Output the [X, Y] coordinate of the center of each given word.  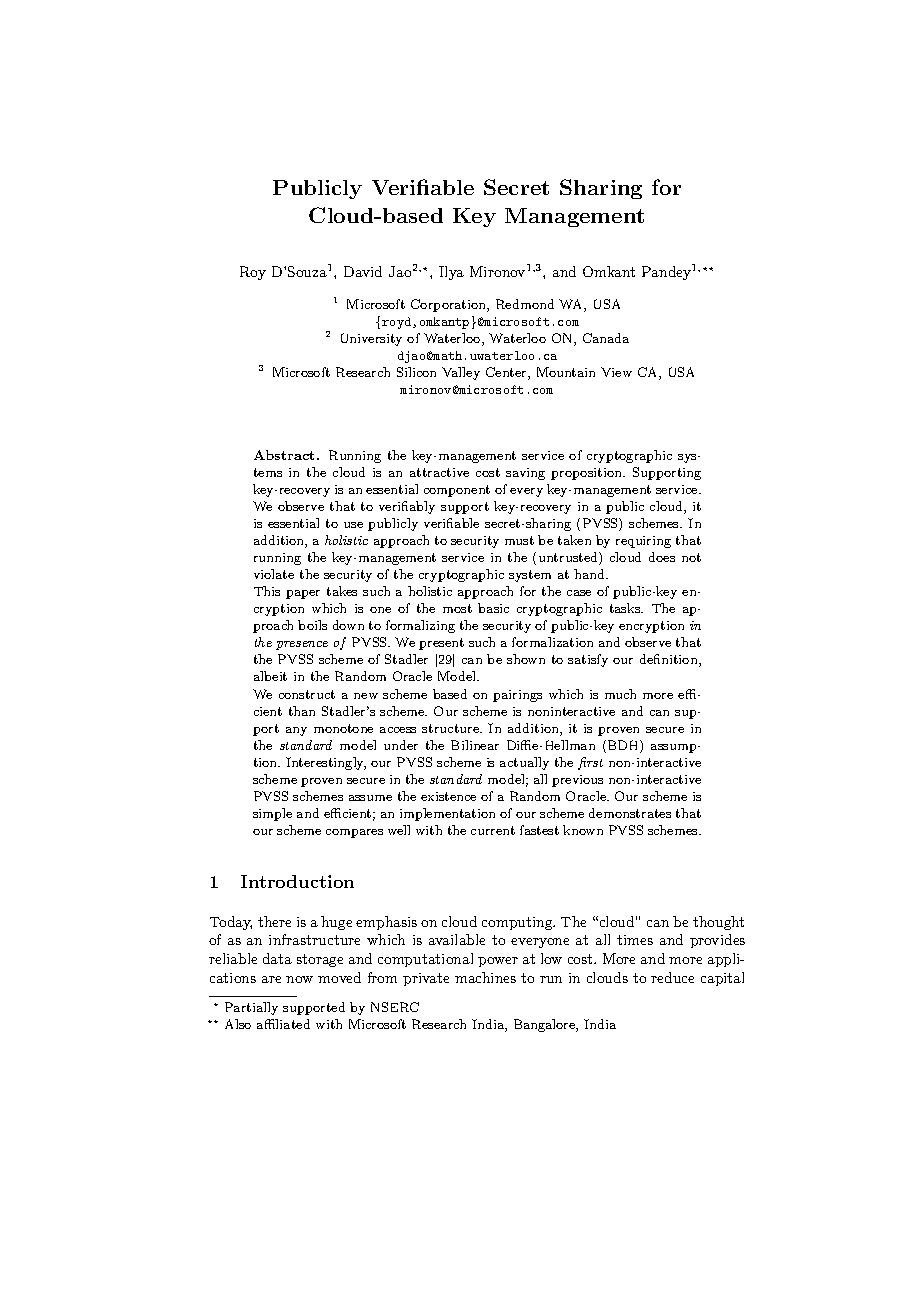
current [493, 830]
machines [485, 977]
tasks [626, 608]
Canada [606, 338]
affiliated [283, 1024]
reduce [672, 977]
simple [272, 814]
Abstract [286, 455]
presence [302, 645]
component [457, 491]
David [363, 271]
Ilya [451, 273]
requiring [643, 542]
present [441, 644]
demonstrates [630, 813]
